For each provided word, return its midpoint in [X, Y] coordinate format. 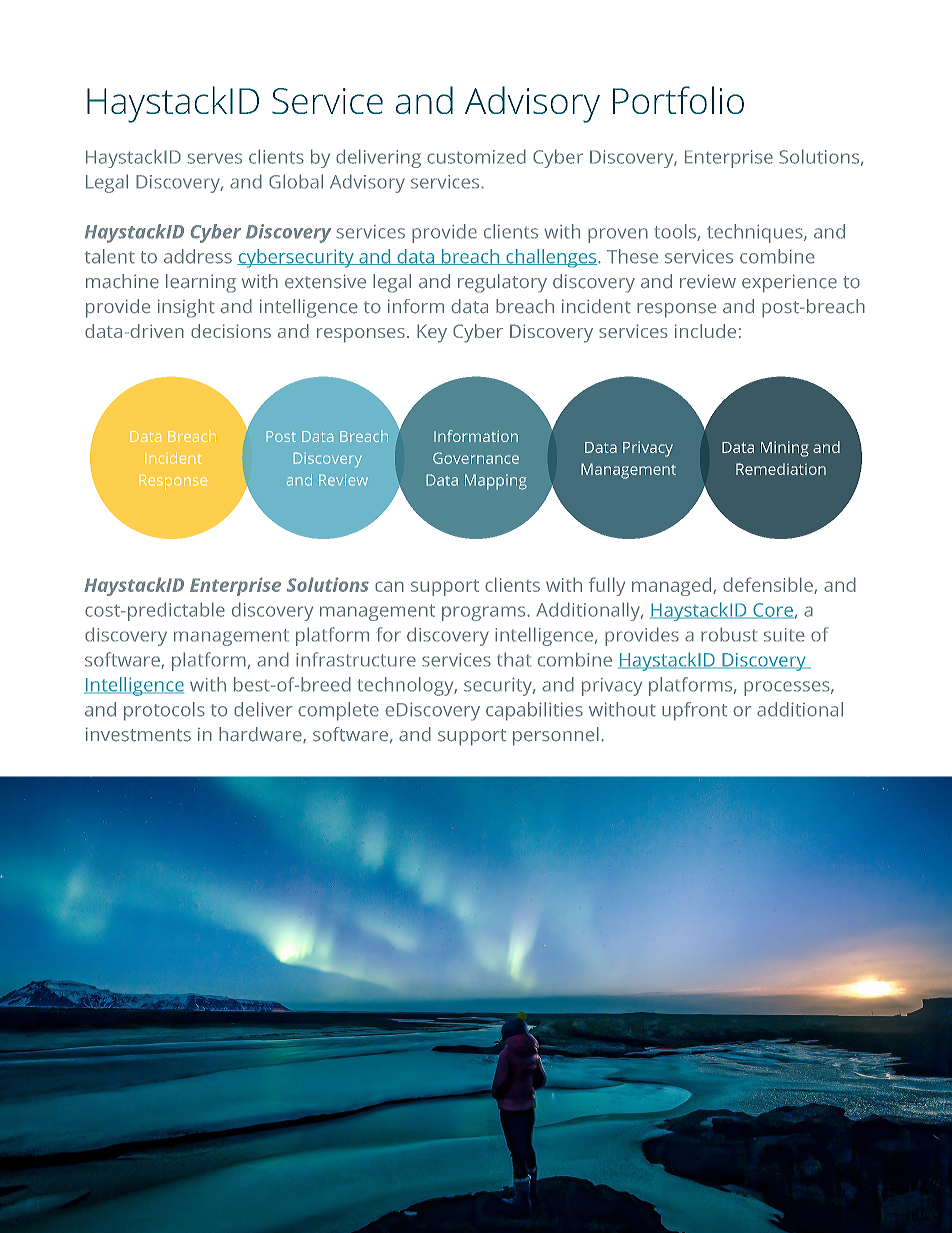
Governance [476, 458]
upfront [694, 711]
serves [215, 158]
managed [673, 586]
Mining [785, 449]
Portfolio [678, 100]
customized [476, 156]
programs [485, 613]
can [389, 586]
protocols [164, 711]
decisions [231, 331]
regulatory [502, 283]
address [198, 256]
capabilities [534, 711]
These [632, 256]
